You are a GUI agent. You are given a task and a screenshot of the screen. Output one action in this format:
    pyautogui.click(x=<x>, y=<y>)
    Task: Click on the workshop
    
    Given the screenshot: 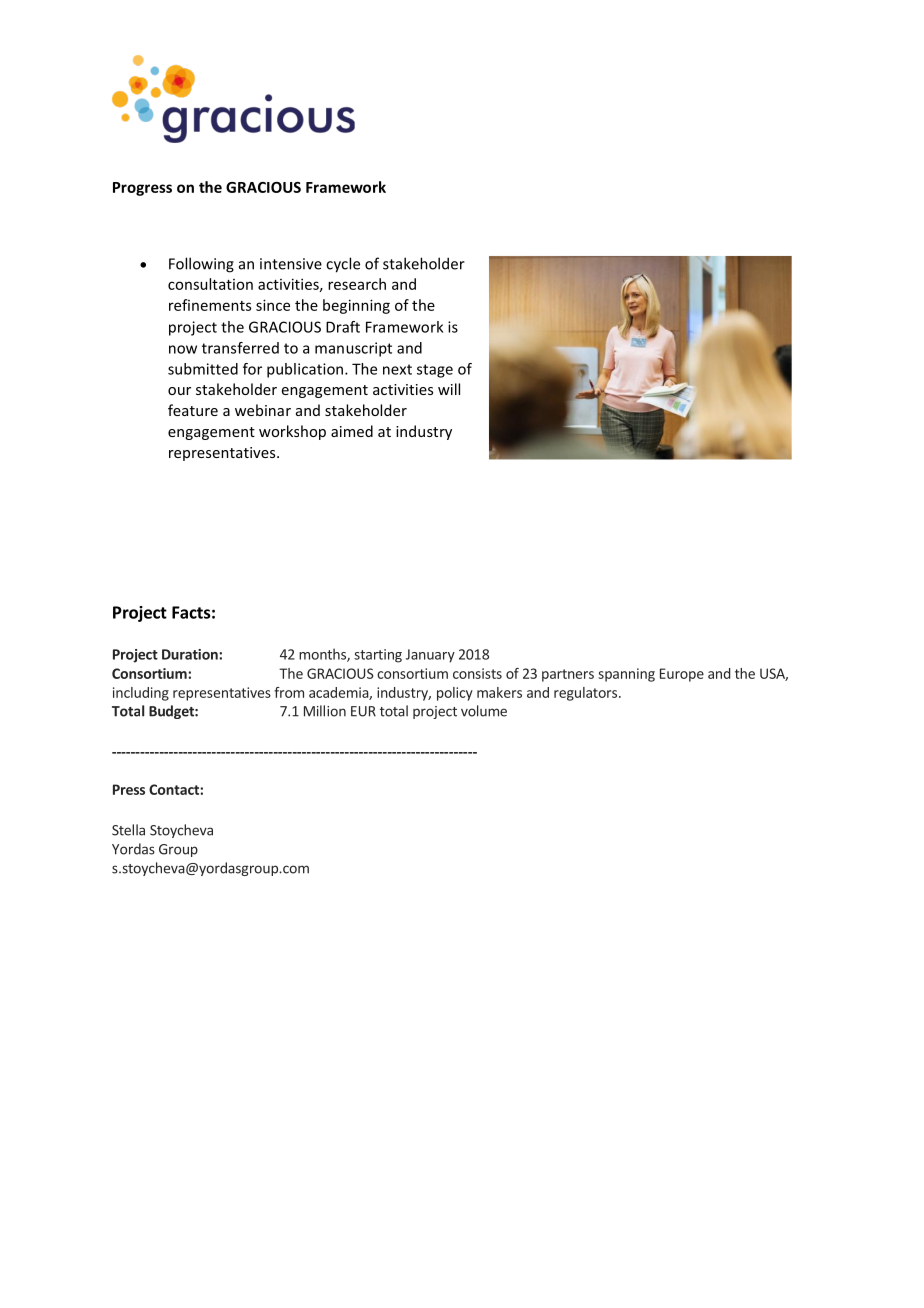 What is the action you would take?
    pyautogui.click(x=292, y=432)
